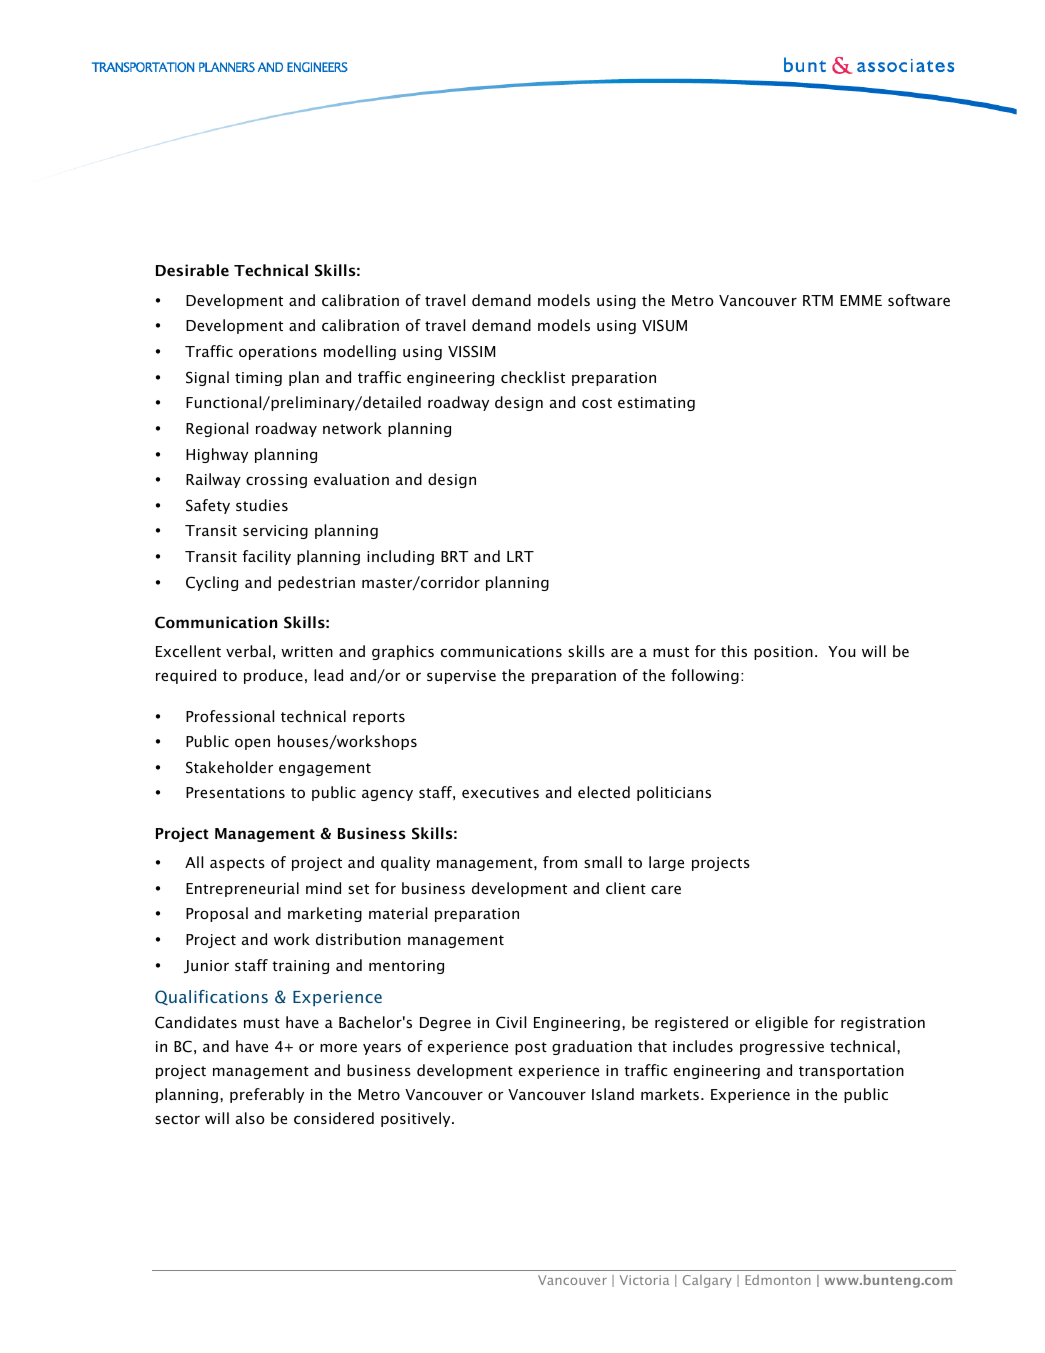 This image has height=1353, width=1045. Describe the element at coordinates (626, 888) in the image. I see `client` at that location.
